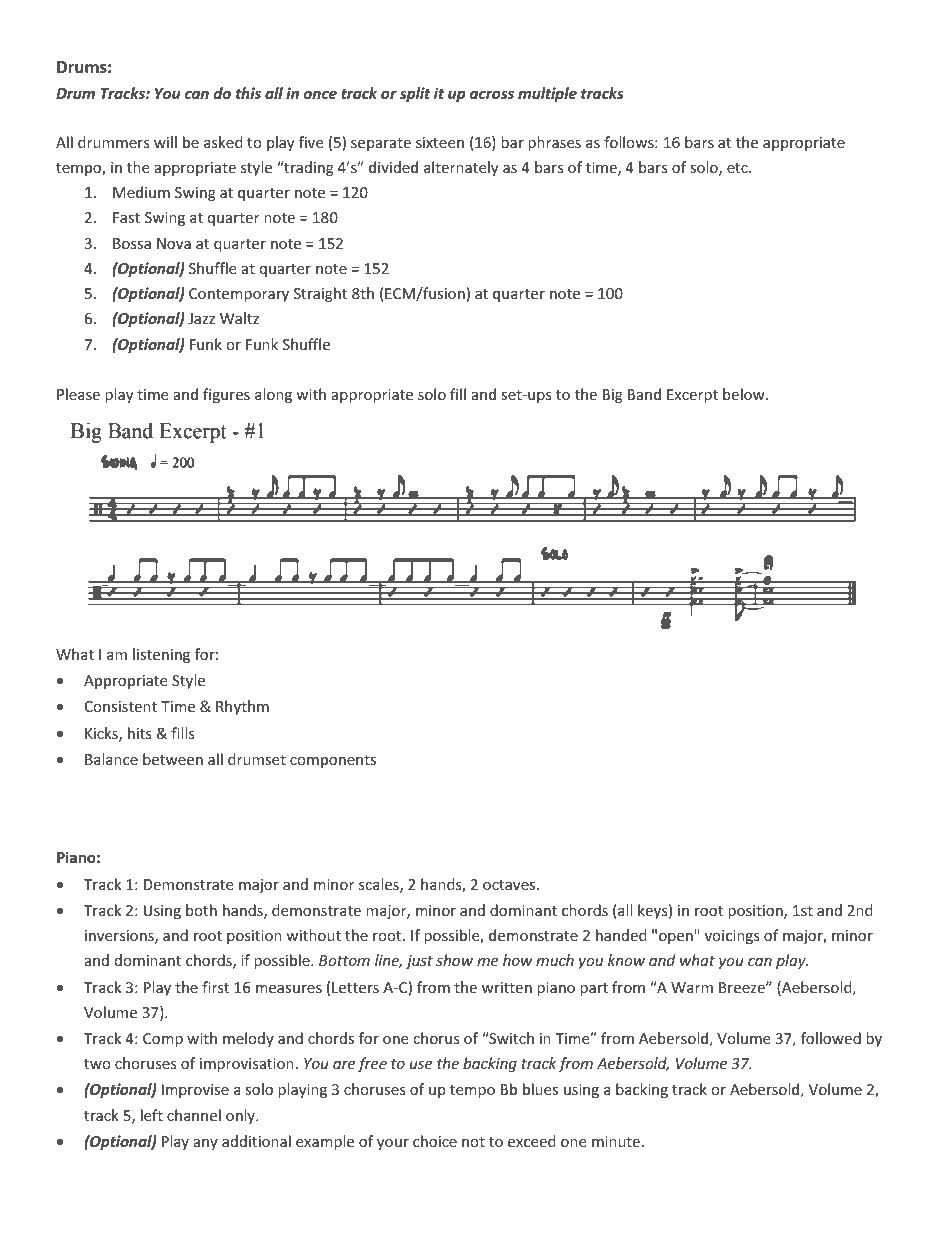 The height and width of the page is (1233, 952). I want to click on choice, so click(435, 1141).
